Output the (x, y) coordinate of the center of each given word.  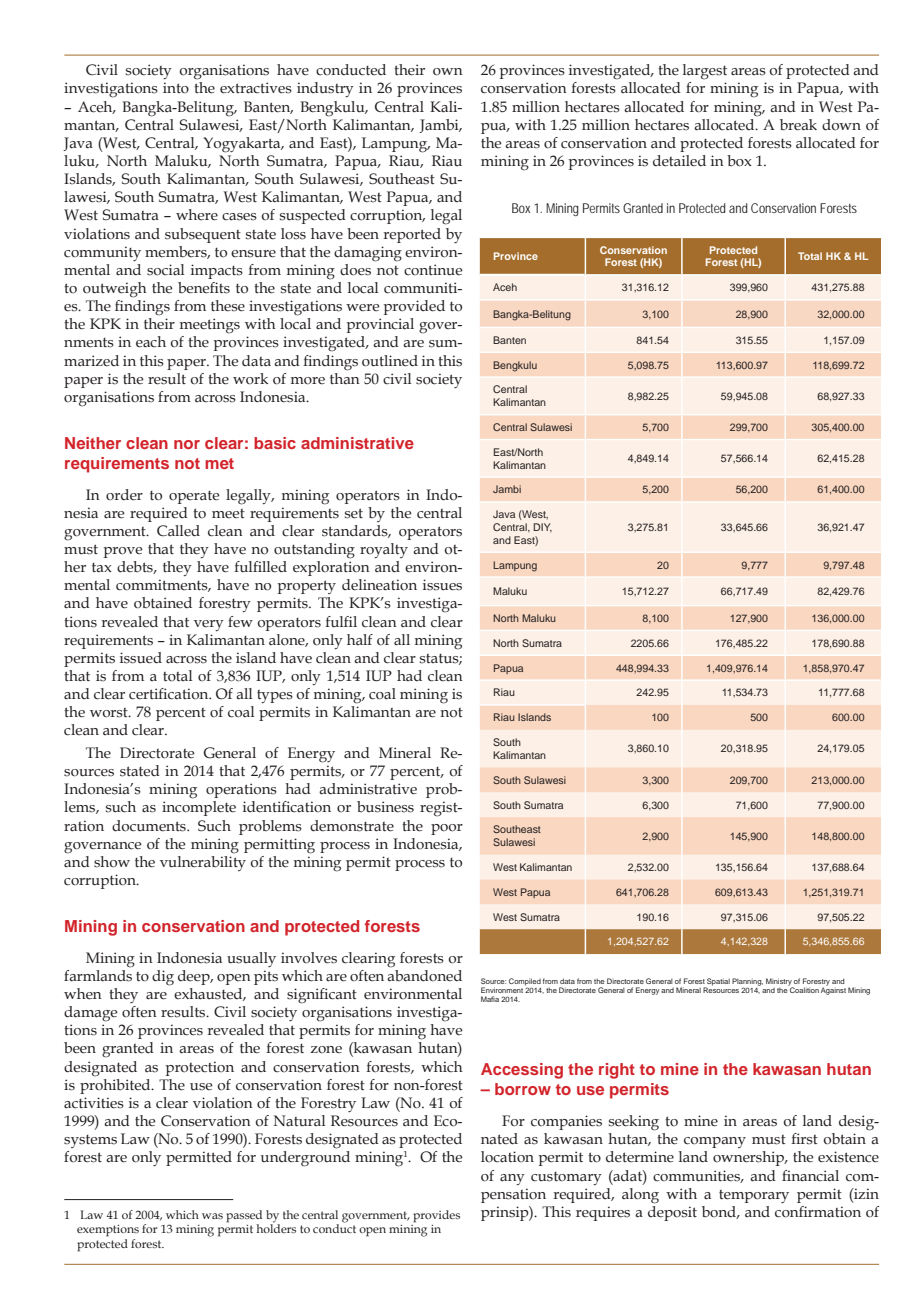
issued (141, 658)
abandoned (424, 974)
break (798, 125)
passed (244, 1216)
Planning (747, 983)
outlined (390, 361)
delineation (379, 585)
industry (325, 89)
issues (442, 585)
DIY (542, 528)
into (176, 88)
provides (436, 1216)
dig (163, 978)
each (151, 342)
